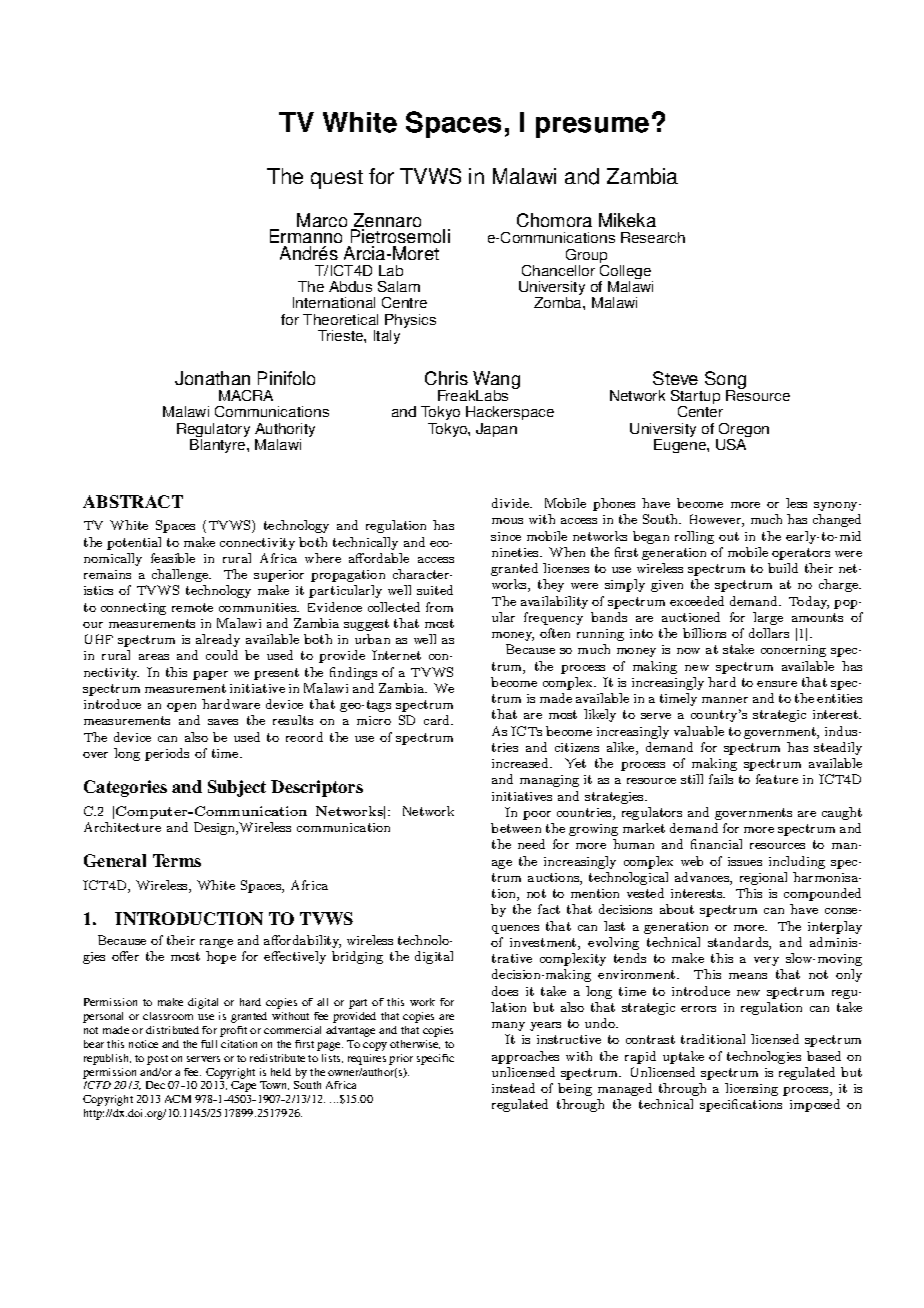 The width and height of the screenshot is (924, 1308). Describe the element at coordinates (725, 700) in the screenshot. I see `manner` at that location.
